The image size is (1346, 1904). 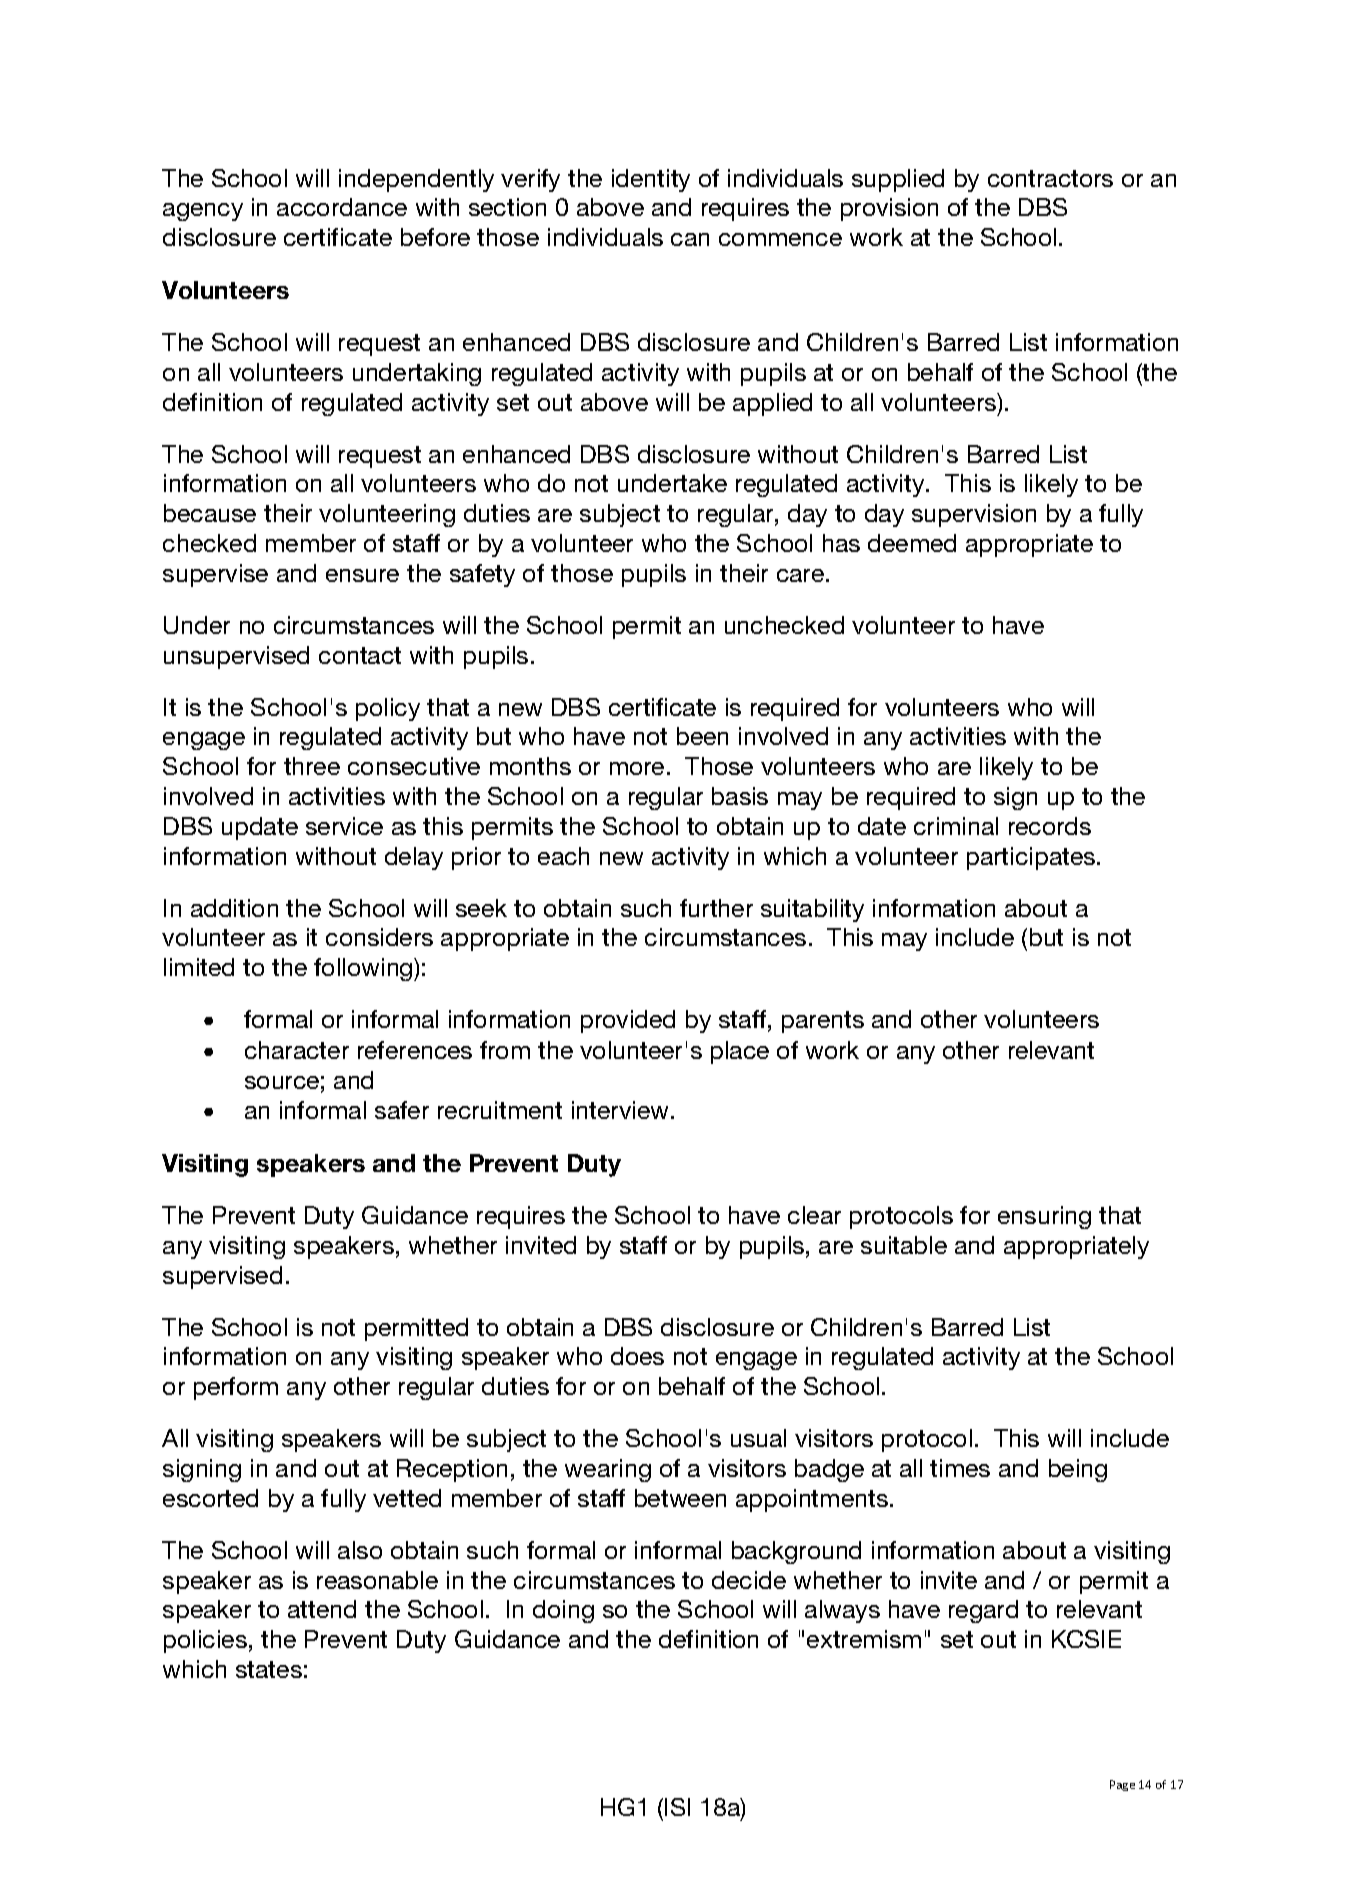 I want to click on ensuring, so click(x=1044, y=1217).
